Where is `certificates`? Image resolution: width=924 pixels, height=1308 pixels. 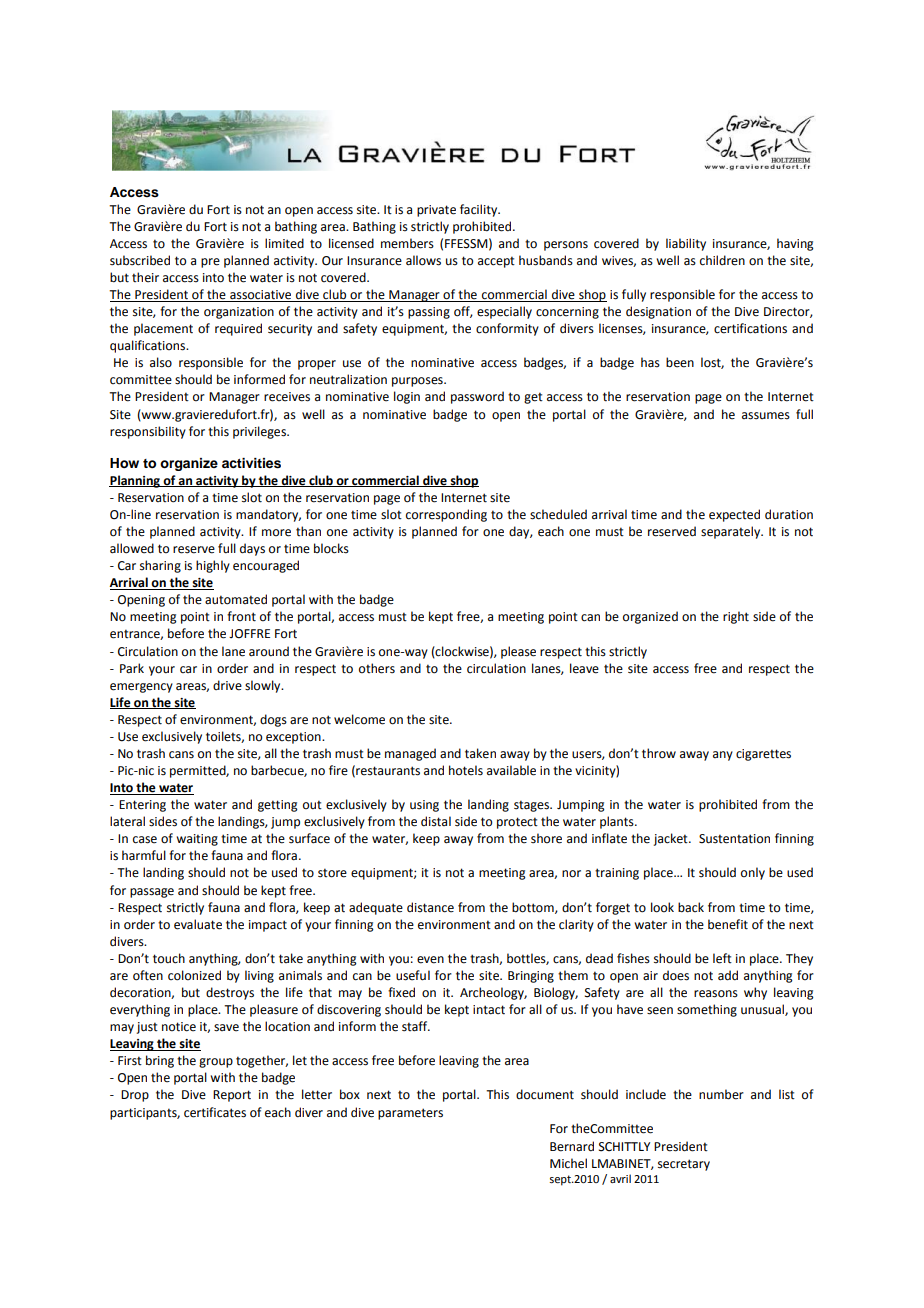
certificates is located at coordinates (215, 1112).
